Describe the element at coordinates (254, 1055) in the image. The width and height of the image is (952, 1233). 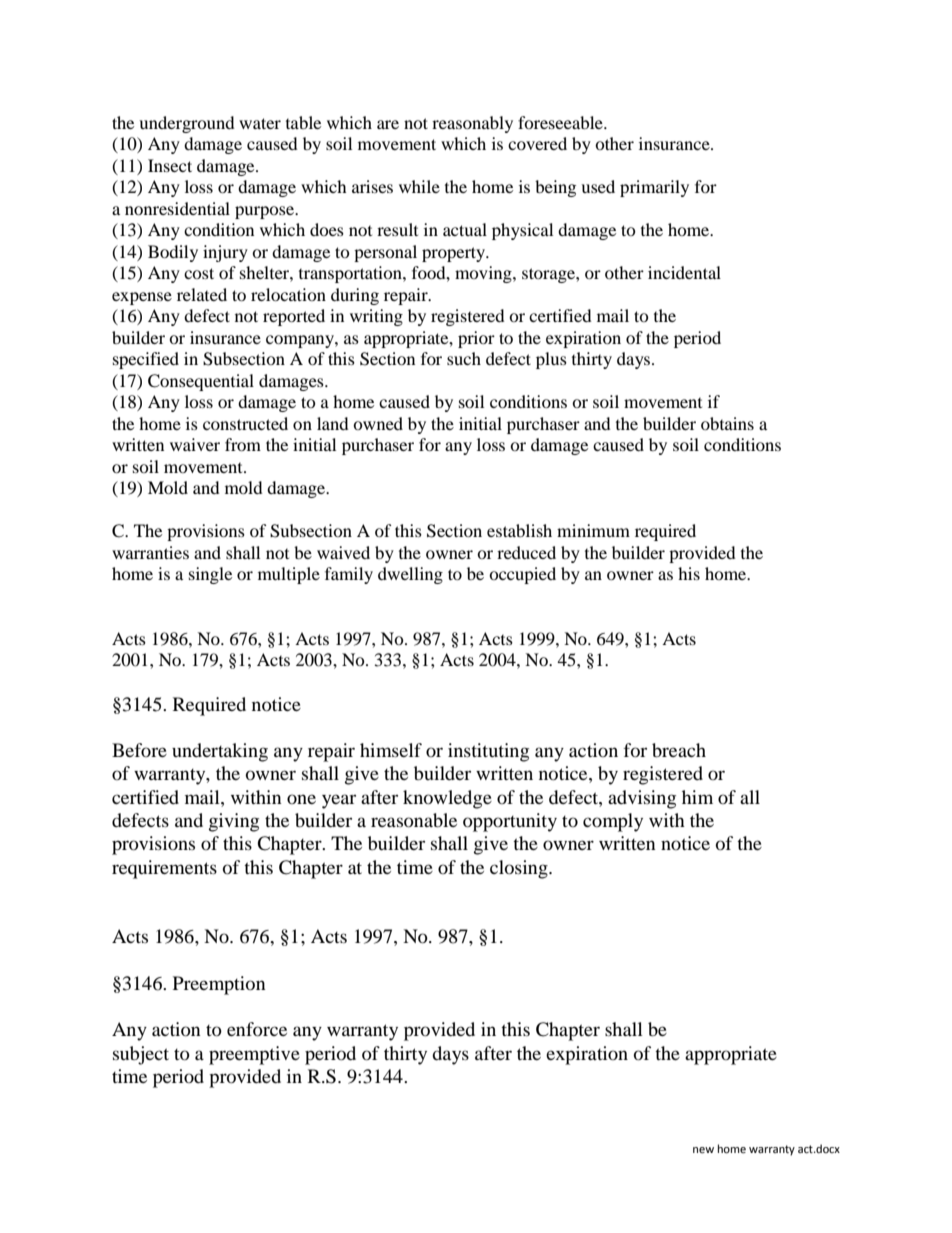
I see `preemptive` at that location.
